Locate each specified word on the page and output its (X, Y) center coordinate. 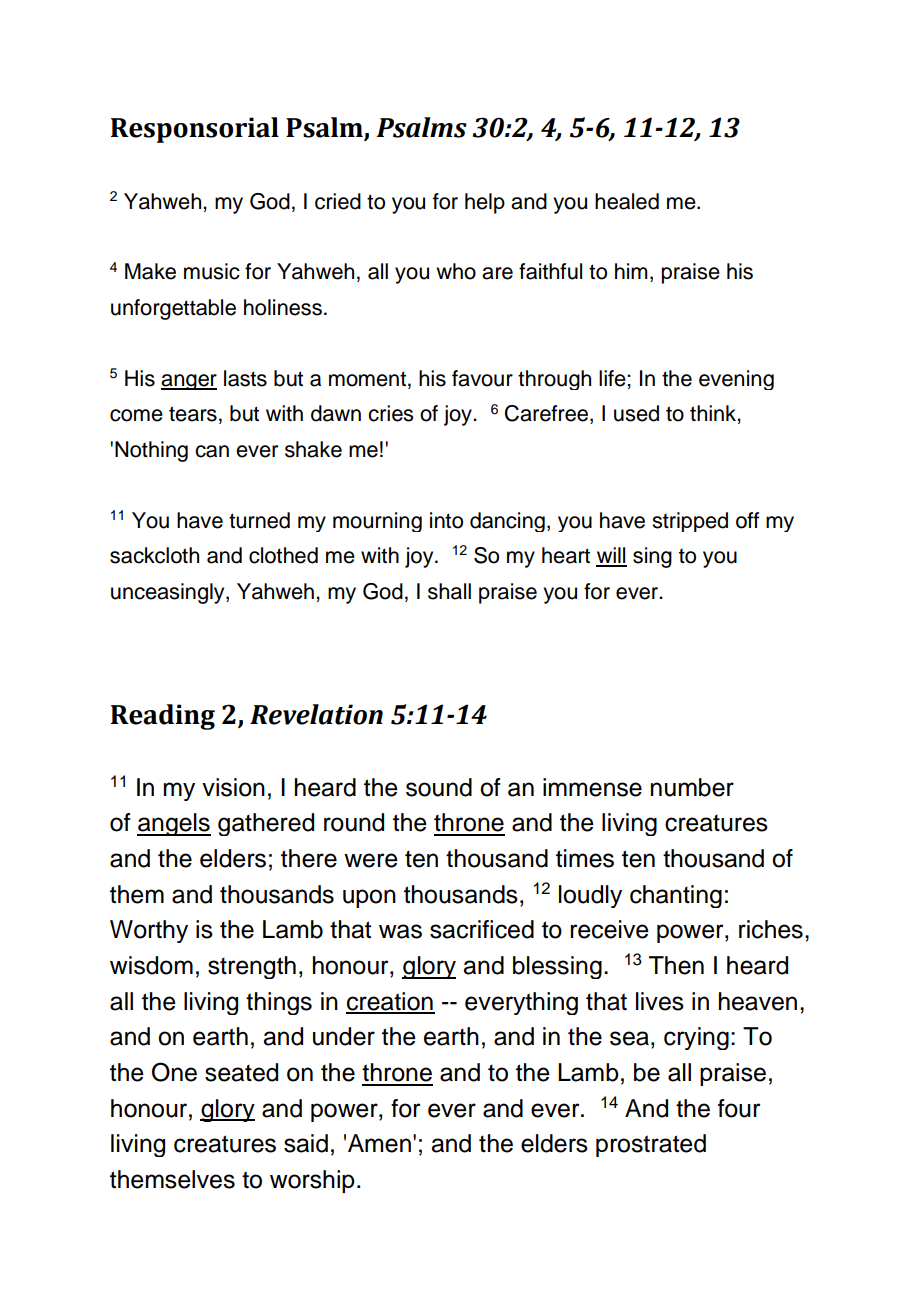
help (485, 203)
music (212, 271)
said (306, 1143)
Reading (163, 717)
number (692, 787)
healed (627, 201)
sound (439, 787)
